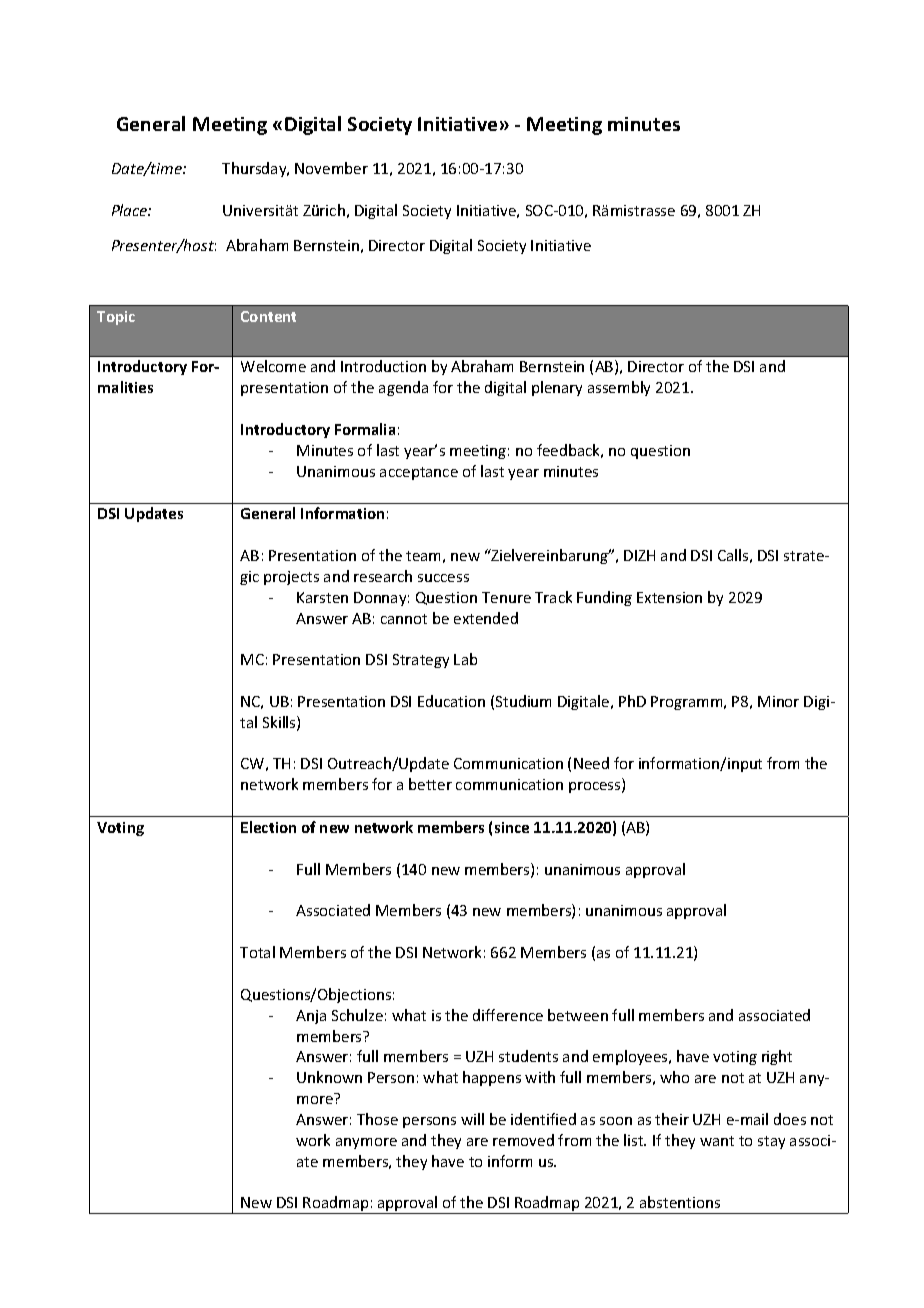  Describe the element at coordinates (512, 827) in the document. I see `since` at that location.
